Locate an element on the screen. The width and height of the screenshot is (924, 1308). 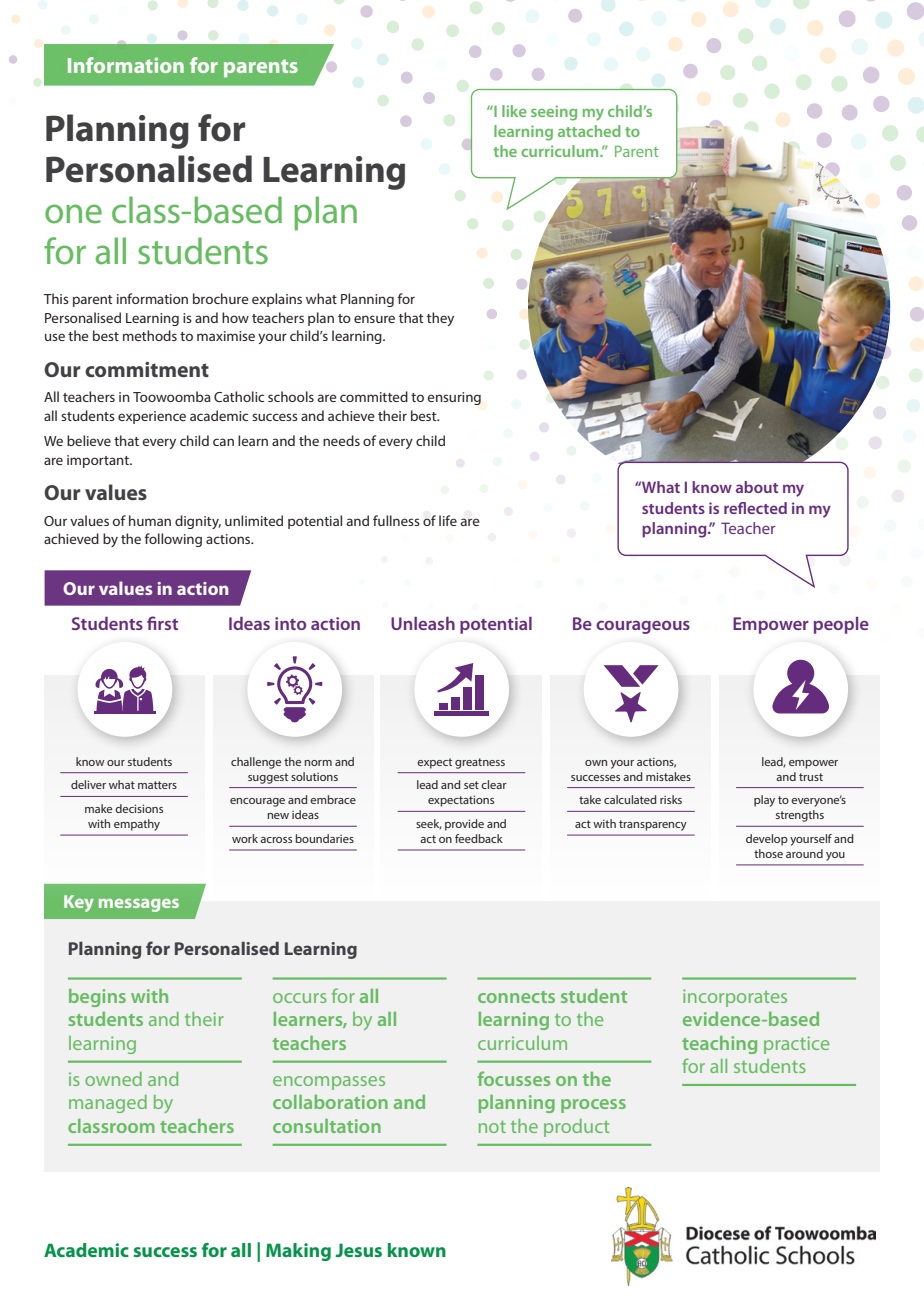
This is located at coordinates (56, 298).
